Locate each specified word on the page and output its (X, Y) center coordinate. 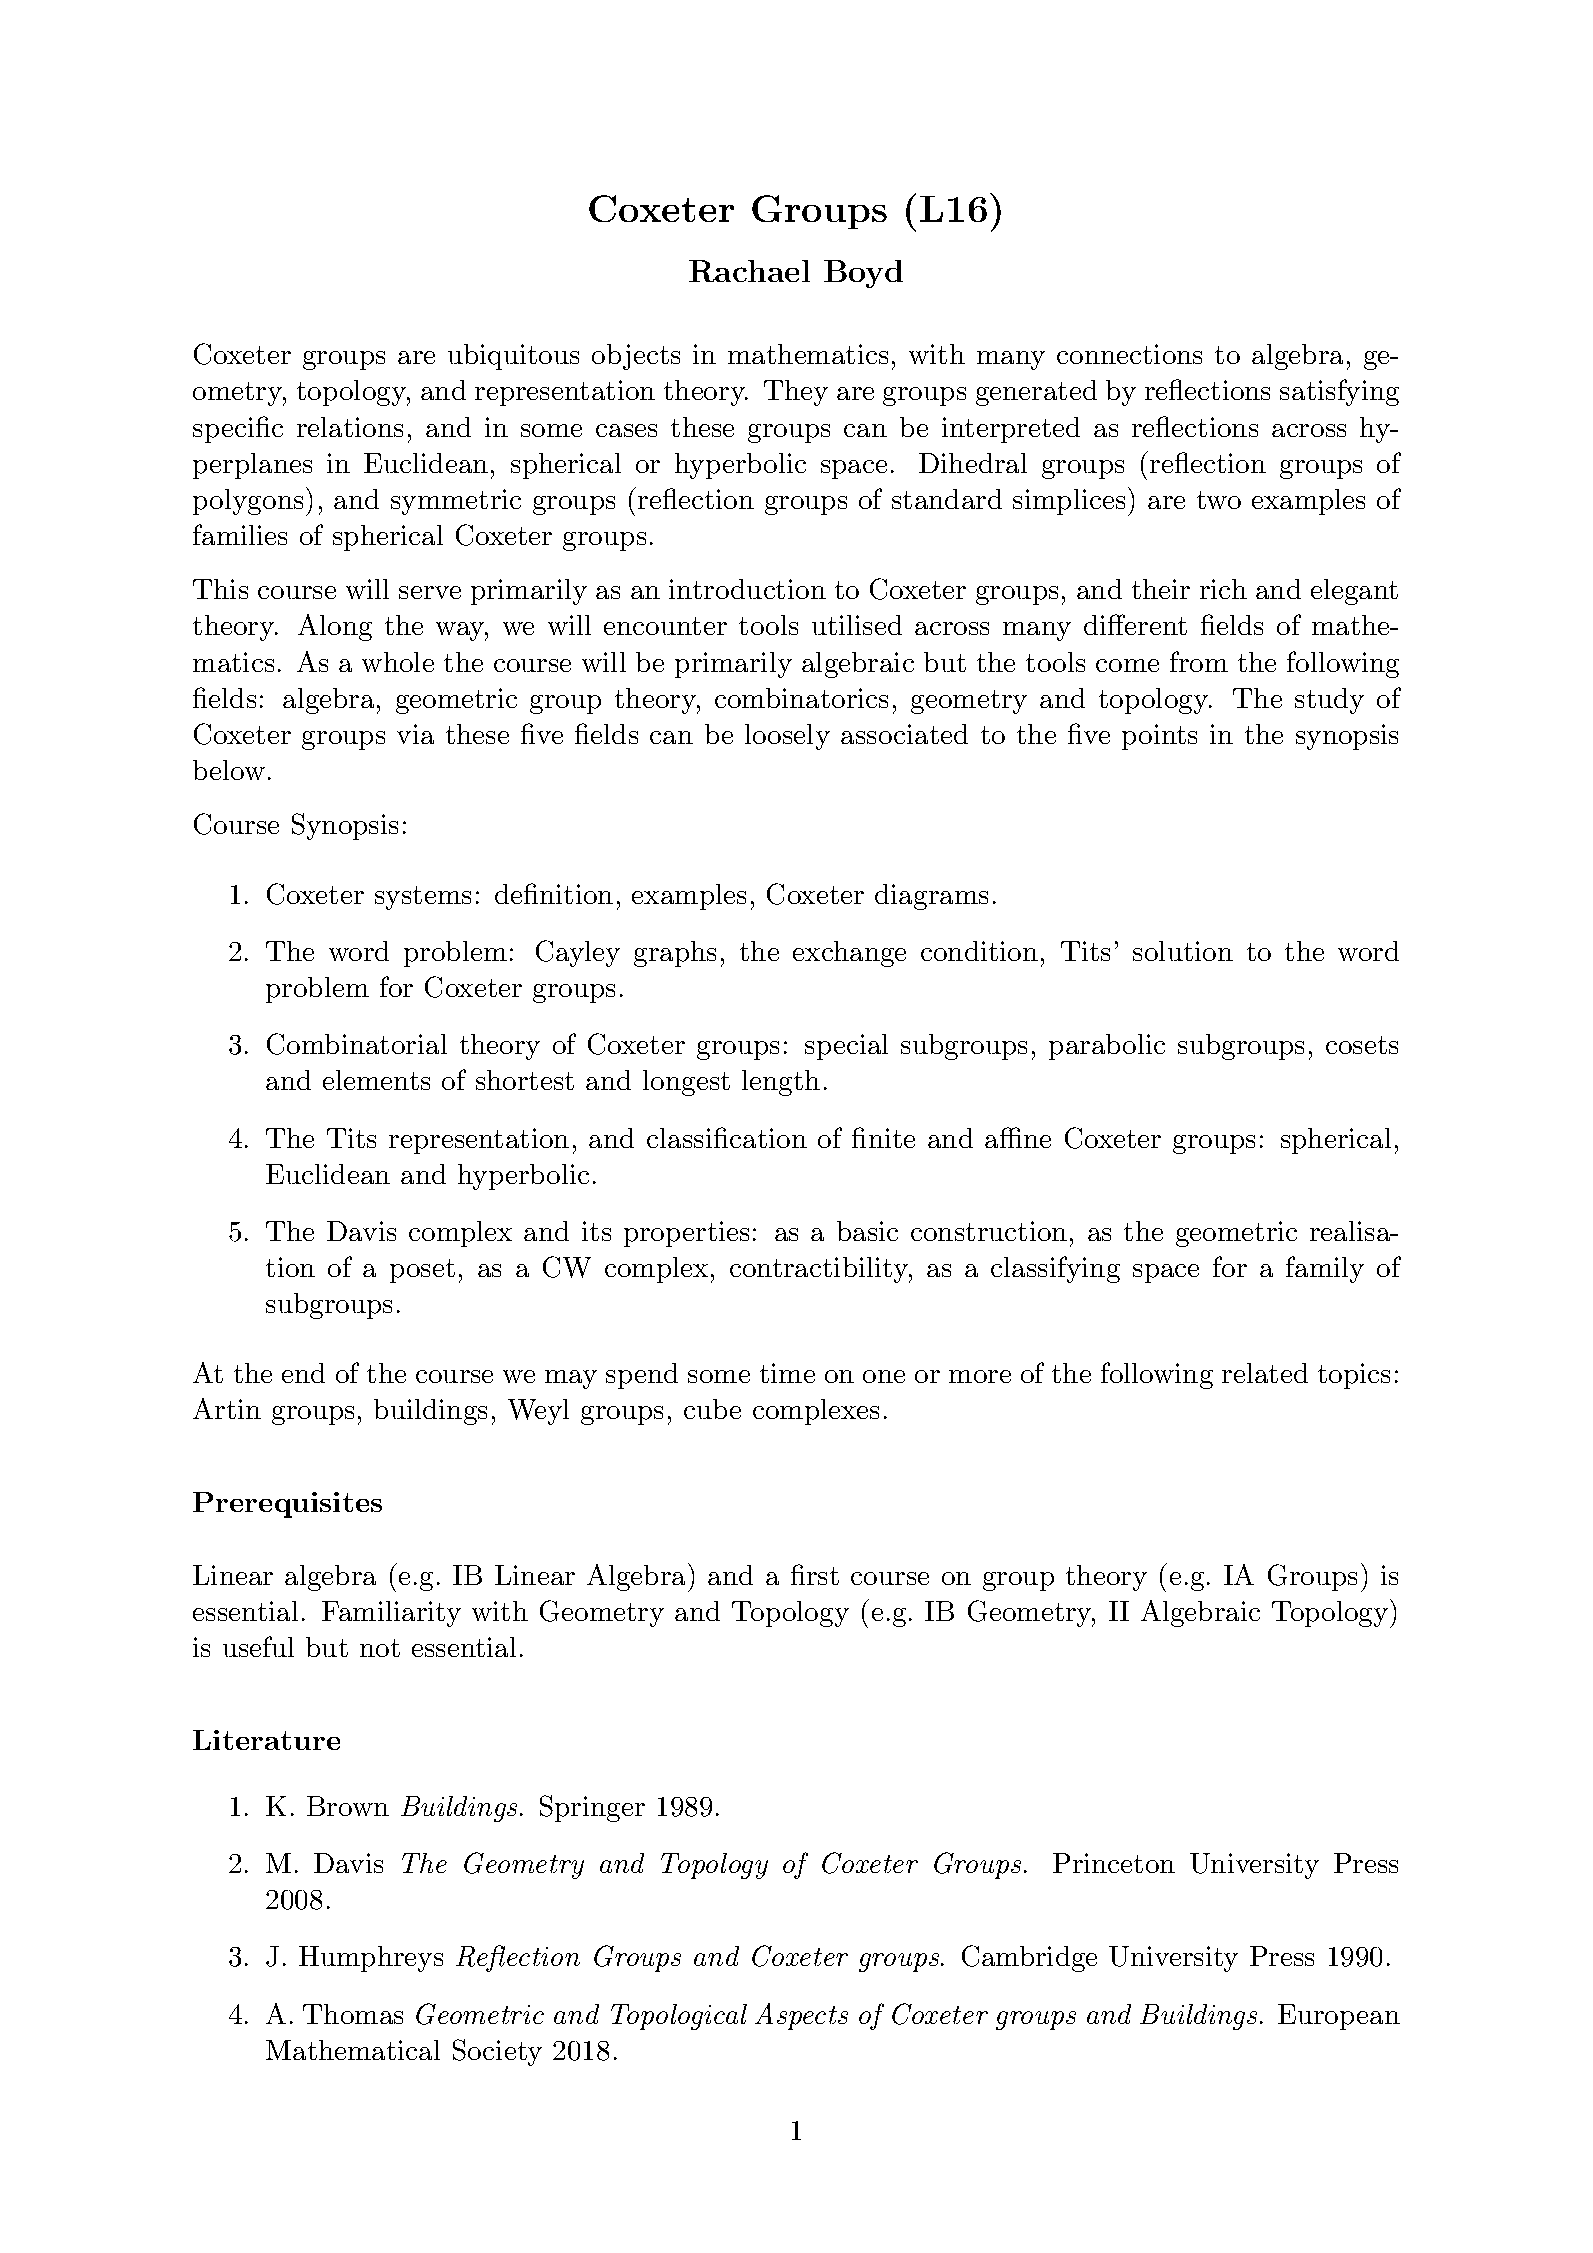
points (1159, 737)
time (787, 1373)
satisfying (1339, 392)
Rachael (749, 271)
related (1265, 1373)
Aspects (801, 2016)
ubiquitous (513, 357)
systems (423, 898)
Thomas (353, 2014)
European (1339, 2017)
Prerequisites (287, 1505)
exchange (849, 954)
